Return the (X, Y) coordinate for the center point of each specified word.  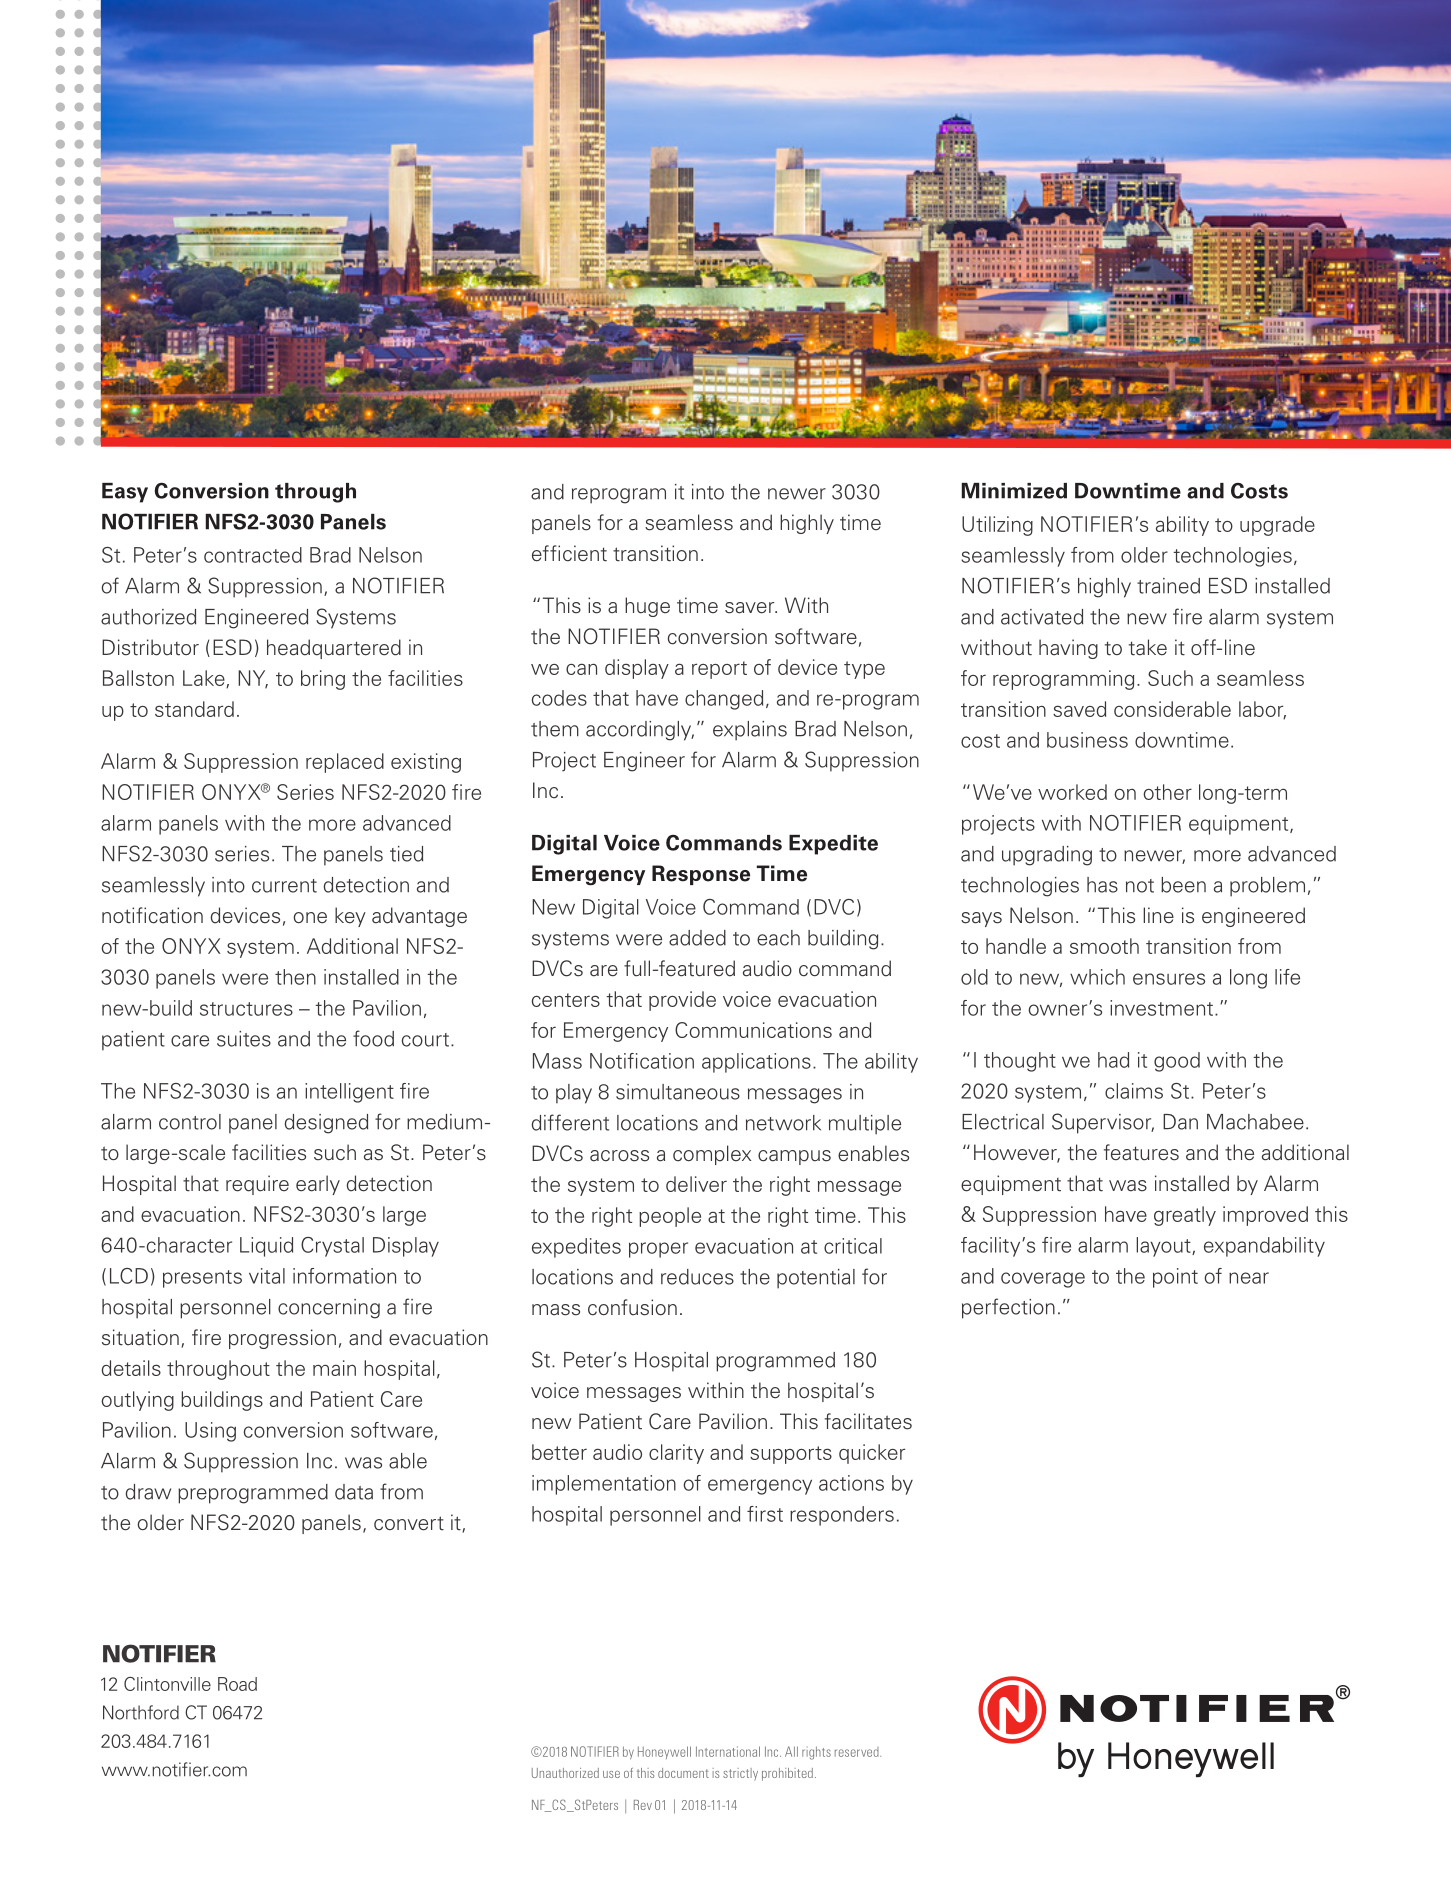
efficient (569, 553)
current (284, 886)
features (1141, 1152)
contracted (253, 555)
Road (237, 1684)
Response (701, 875)
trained (1168, 586)
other (1167, 792)
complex (712, 1155)
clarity (676, 1454)
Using (210, 1432)
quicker (872, 1454)
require (257, 1185)
